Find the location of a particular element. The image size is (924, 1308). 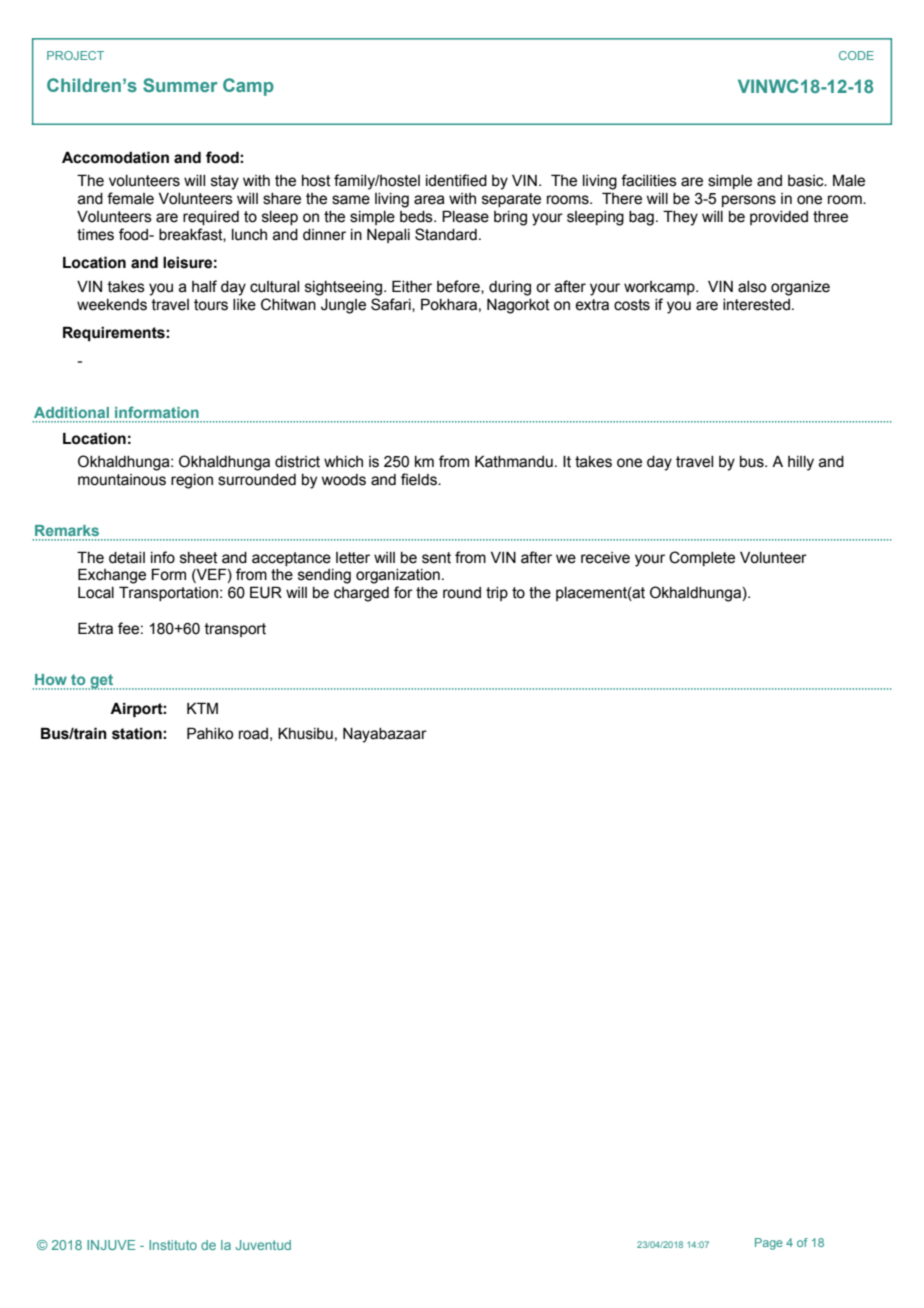

KTM is located at coordinates (202, 708).
